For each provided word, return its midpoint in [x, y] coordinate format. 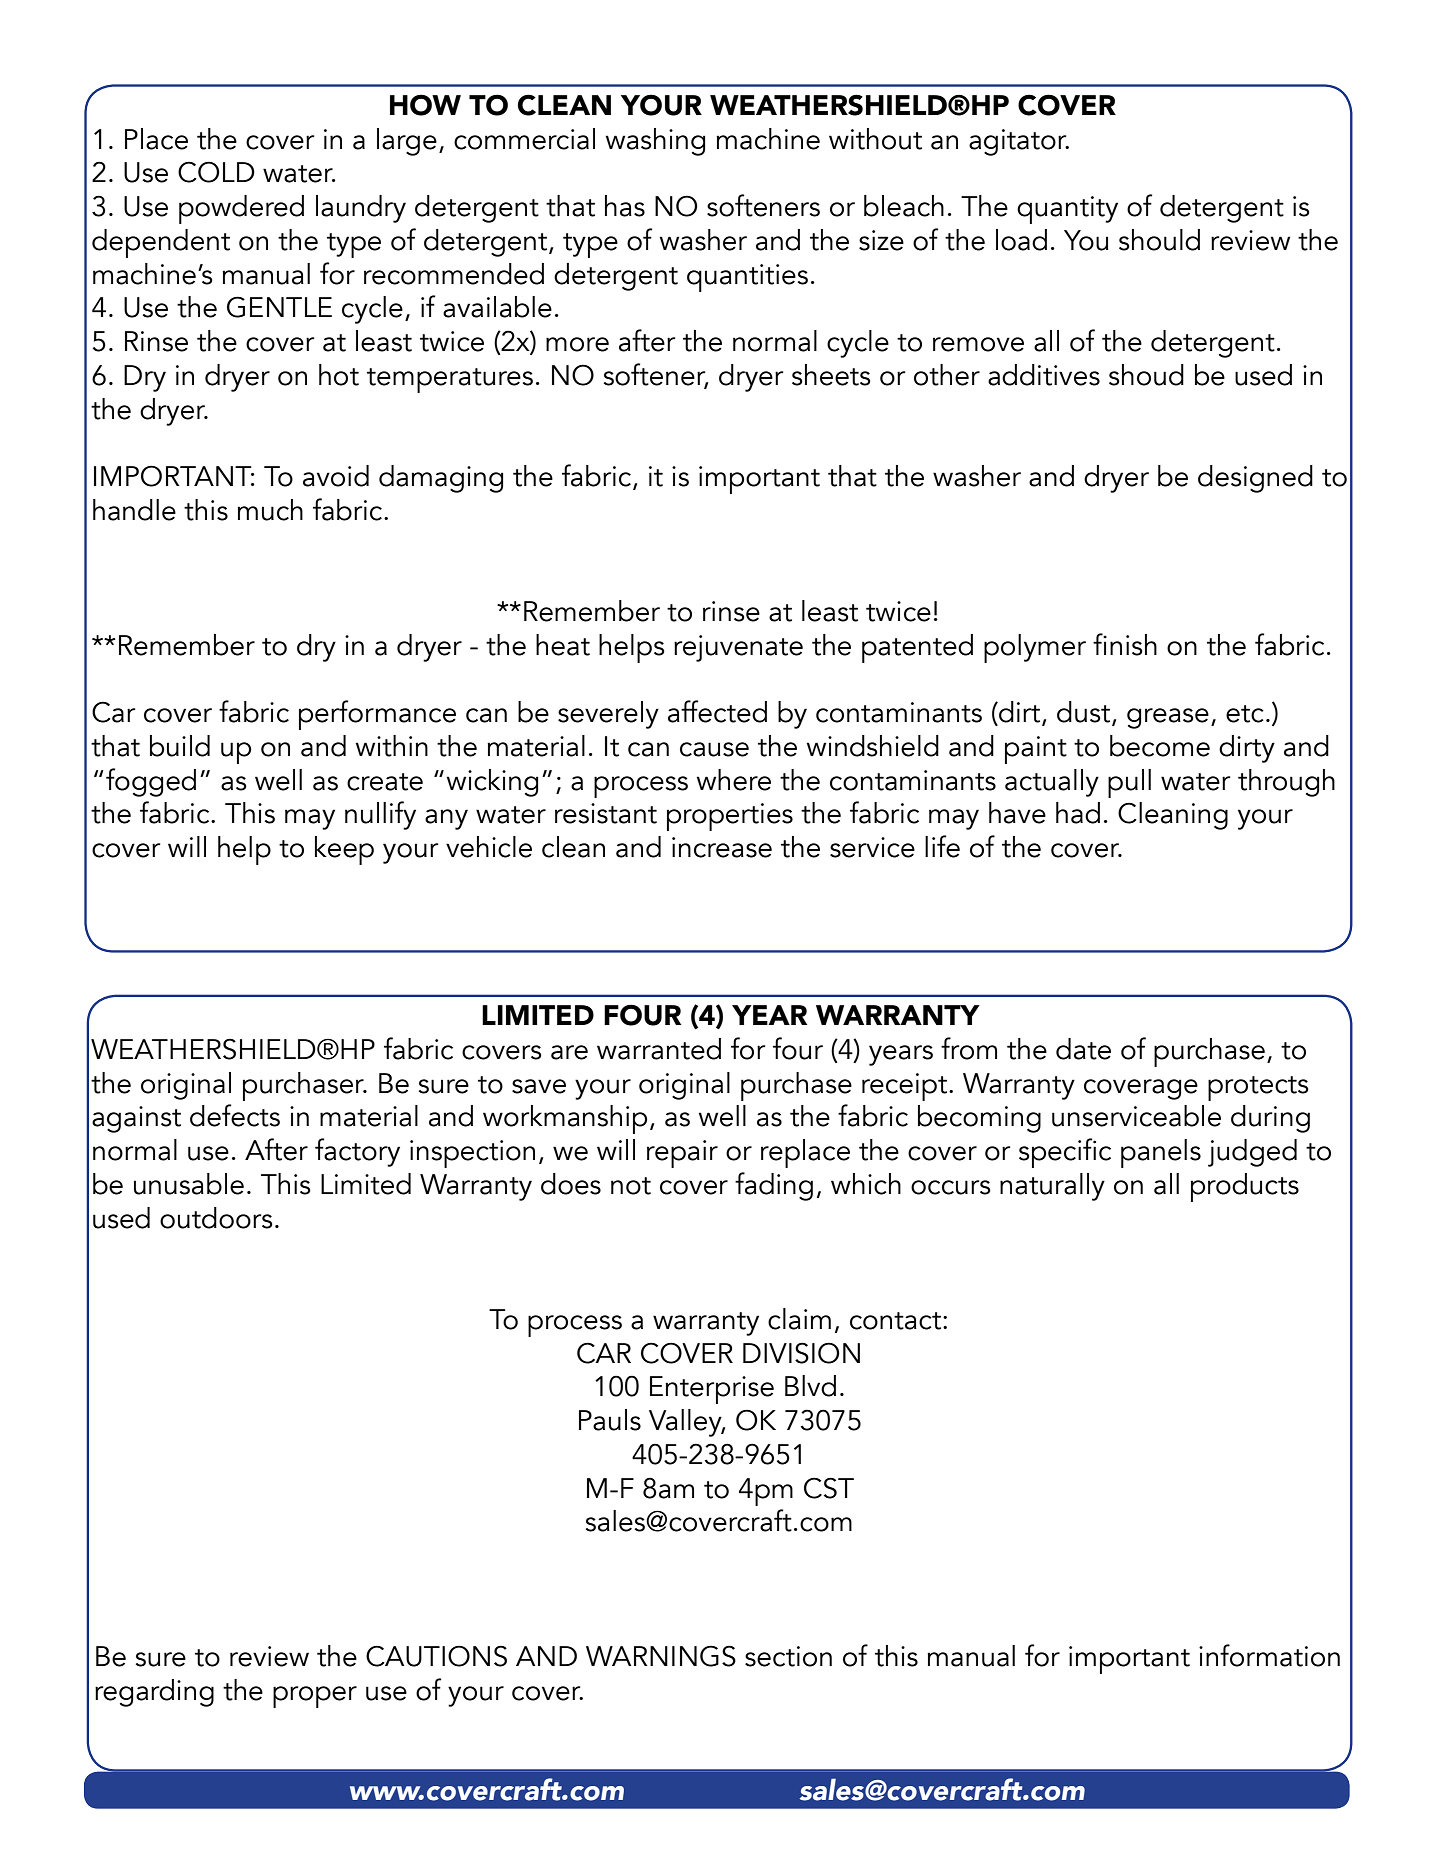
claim [799, 1319]
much [270, 510]
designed [1255, 479]
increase [722, 847]
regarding [154, 1693]
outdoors [216, 1218]
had [1078, 813]
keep [344, 850]
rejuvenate [738, 648]
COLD [216, 172]
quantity [1067, 210]
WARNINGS [661, 1656]
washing [655, 142]
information [1269, 1655]
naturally [1052, 1187]
